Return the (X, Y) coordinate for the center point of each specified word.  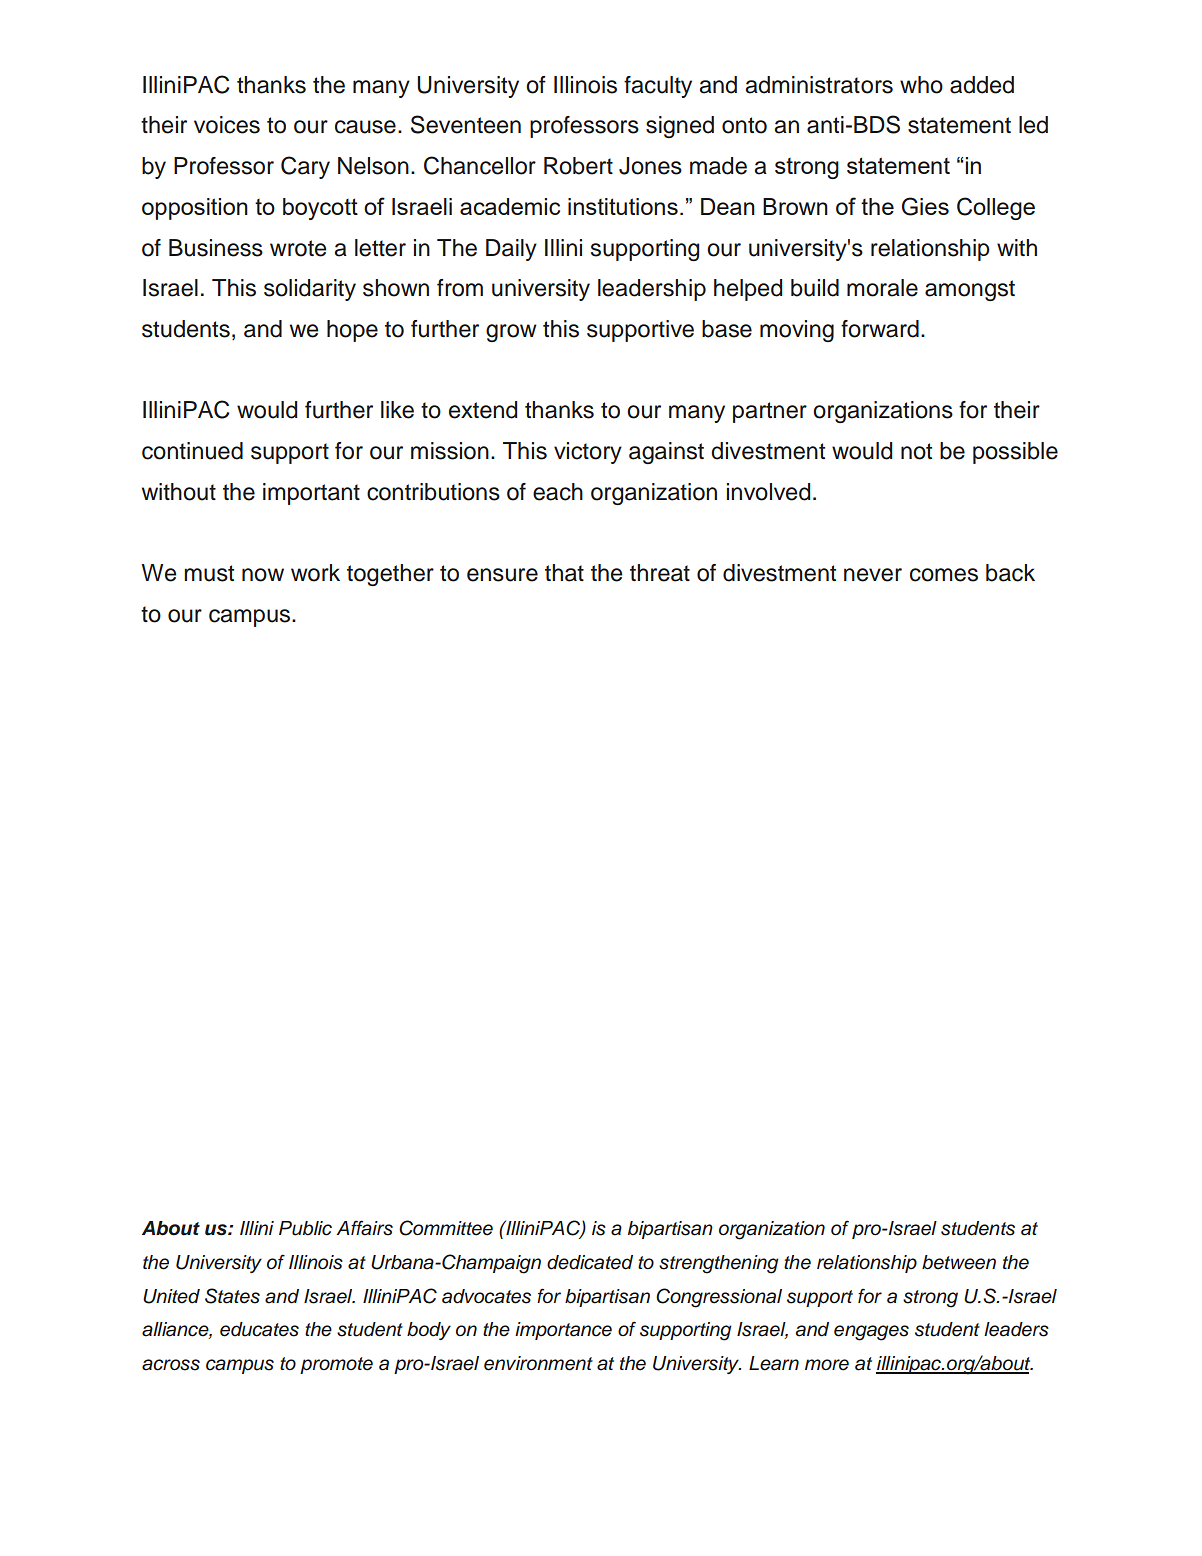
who (921, 85)
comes (944, 575)
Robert (578, 166)
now (263, 575)
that (564, 573)
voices (227, 125)
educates (259, 1329)
